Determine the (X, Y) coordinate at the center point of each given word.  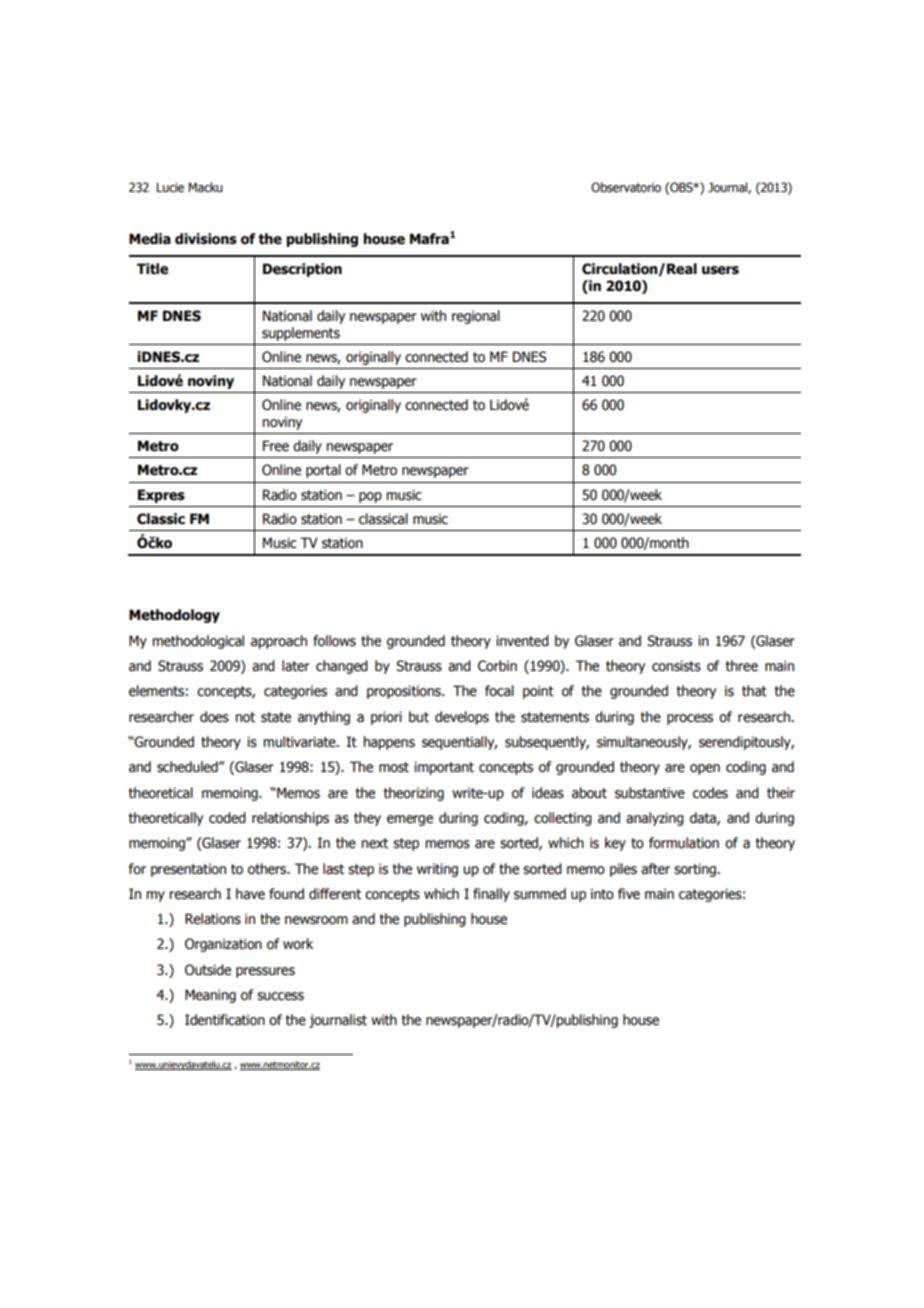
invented (522, 641)
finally (491, 895)
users (720, 270)
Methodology (174, 616)
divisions (206, 239)
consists (676, 666)
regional (476, 317)
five (629, 894)
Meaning (210, 996)
